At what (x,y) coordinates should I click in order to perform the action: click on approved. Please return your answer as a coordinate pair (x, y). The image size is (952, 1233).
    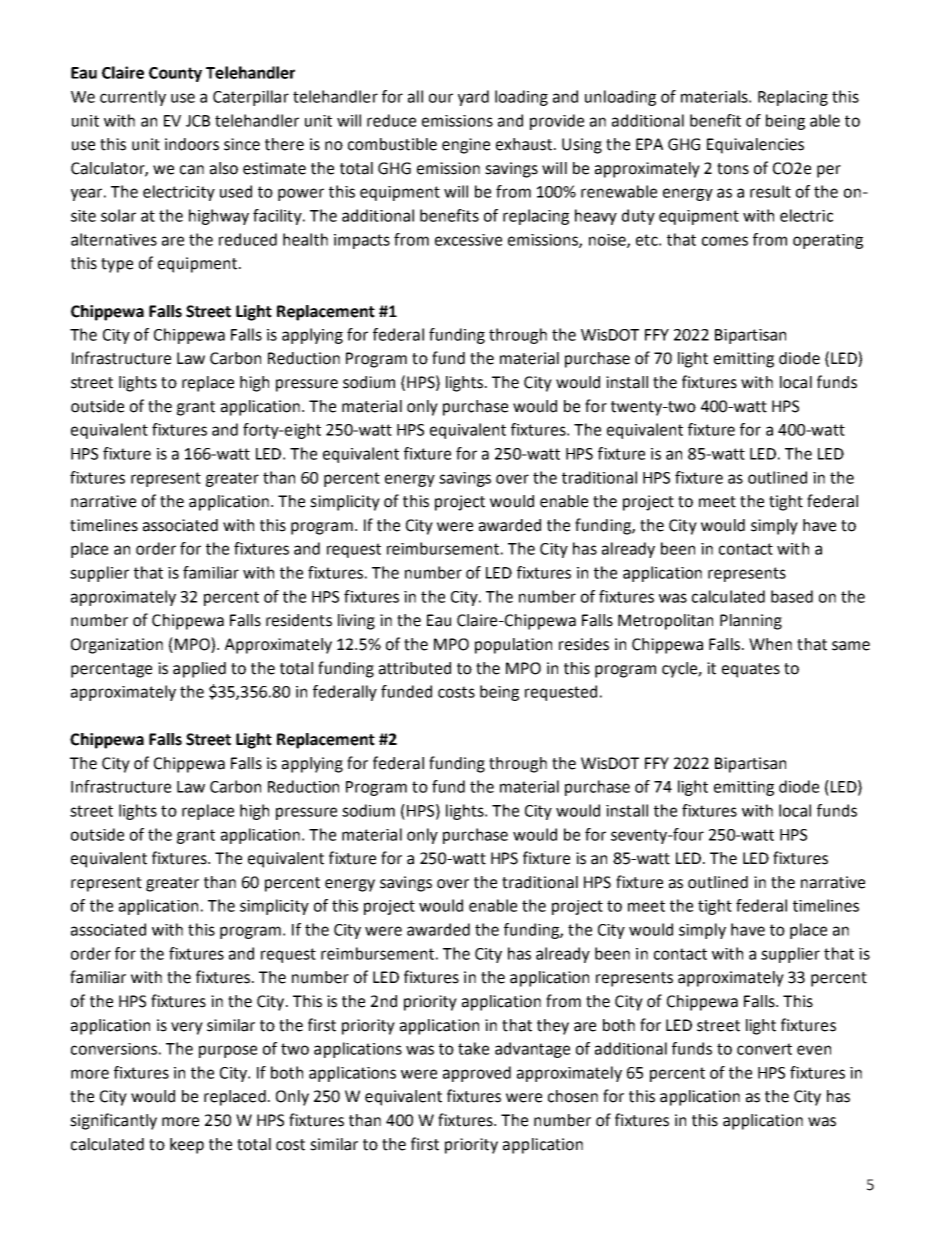
    Looking at the image, I should click on (477, 1074).
